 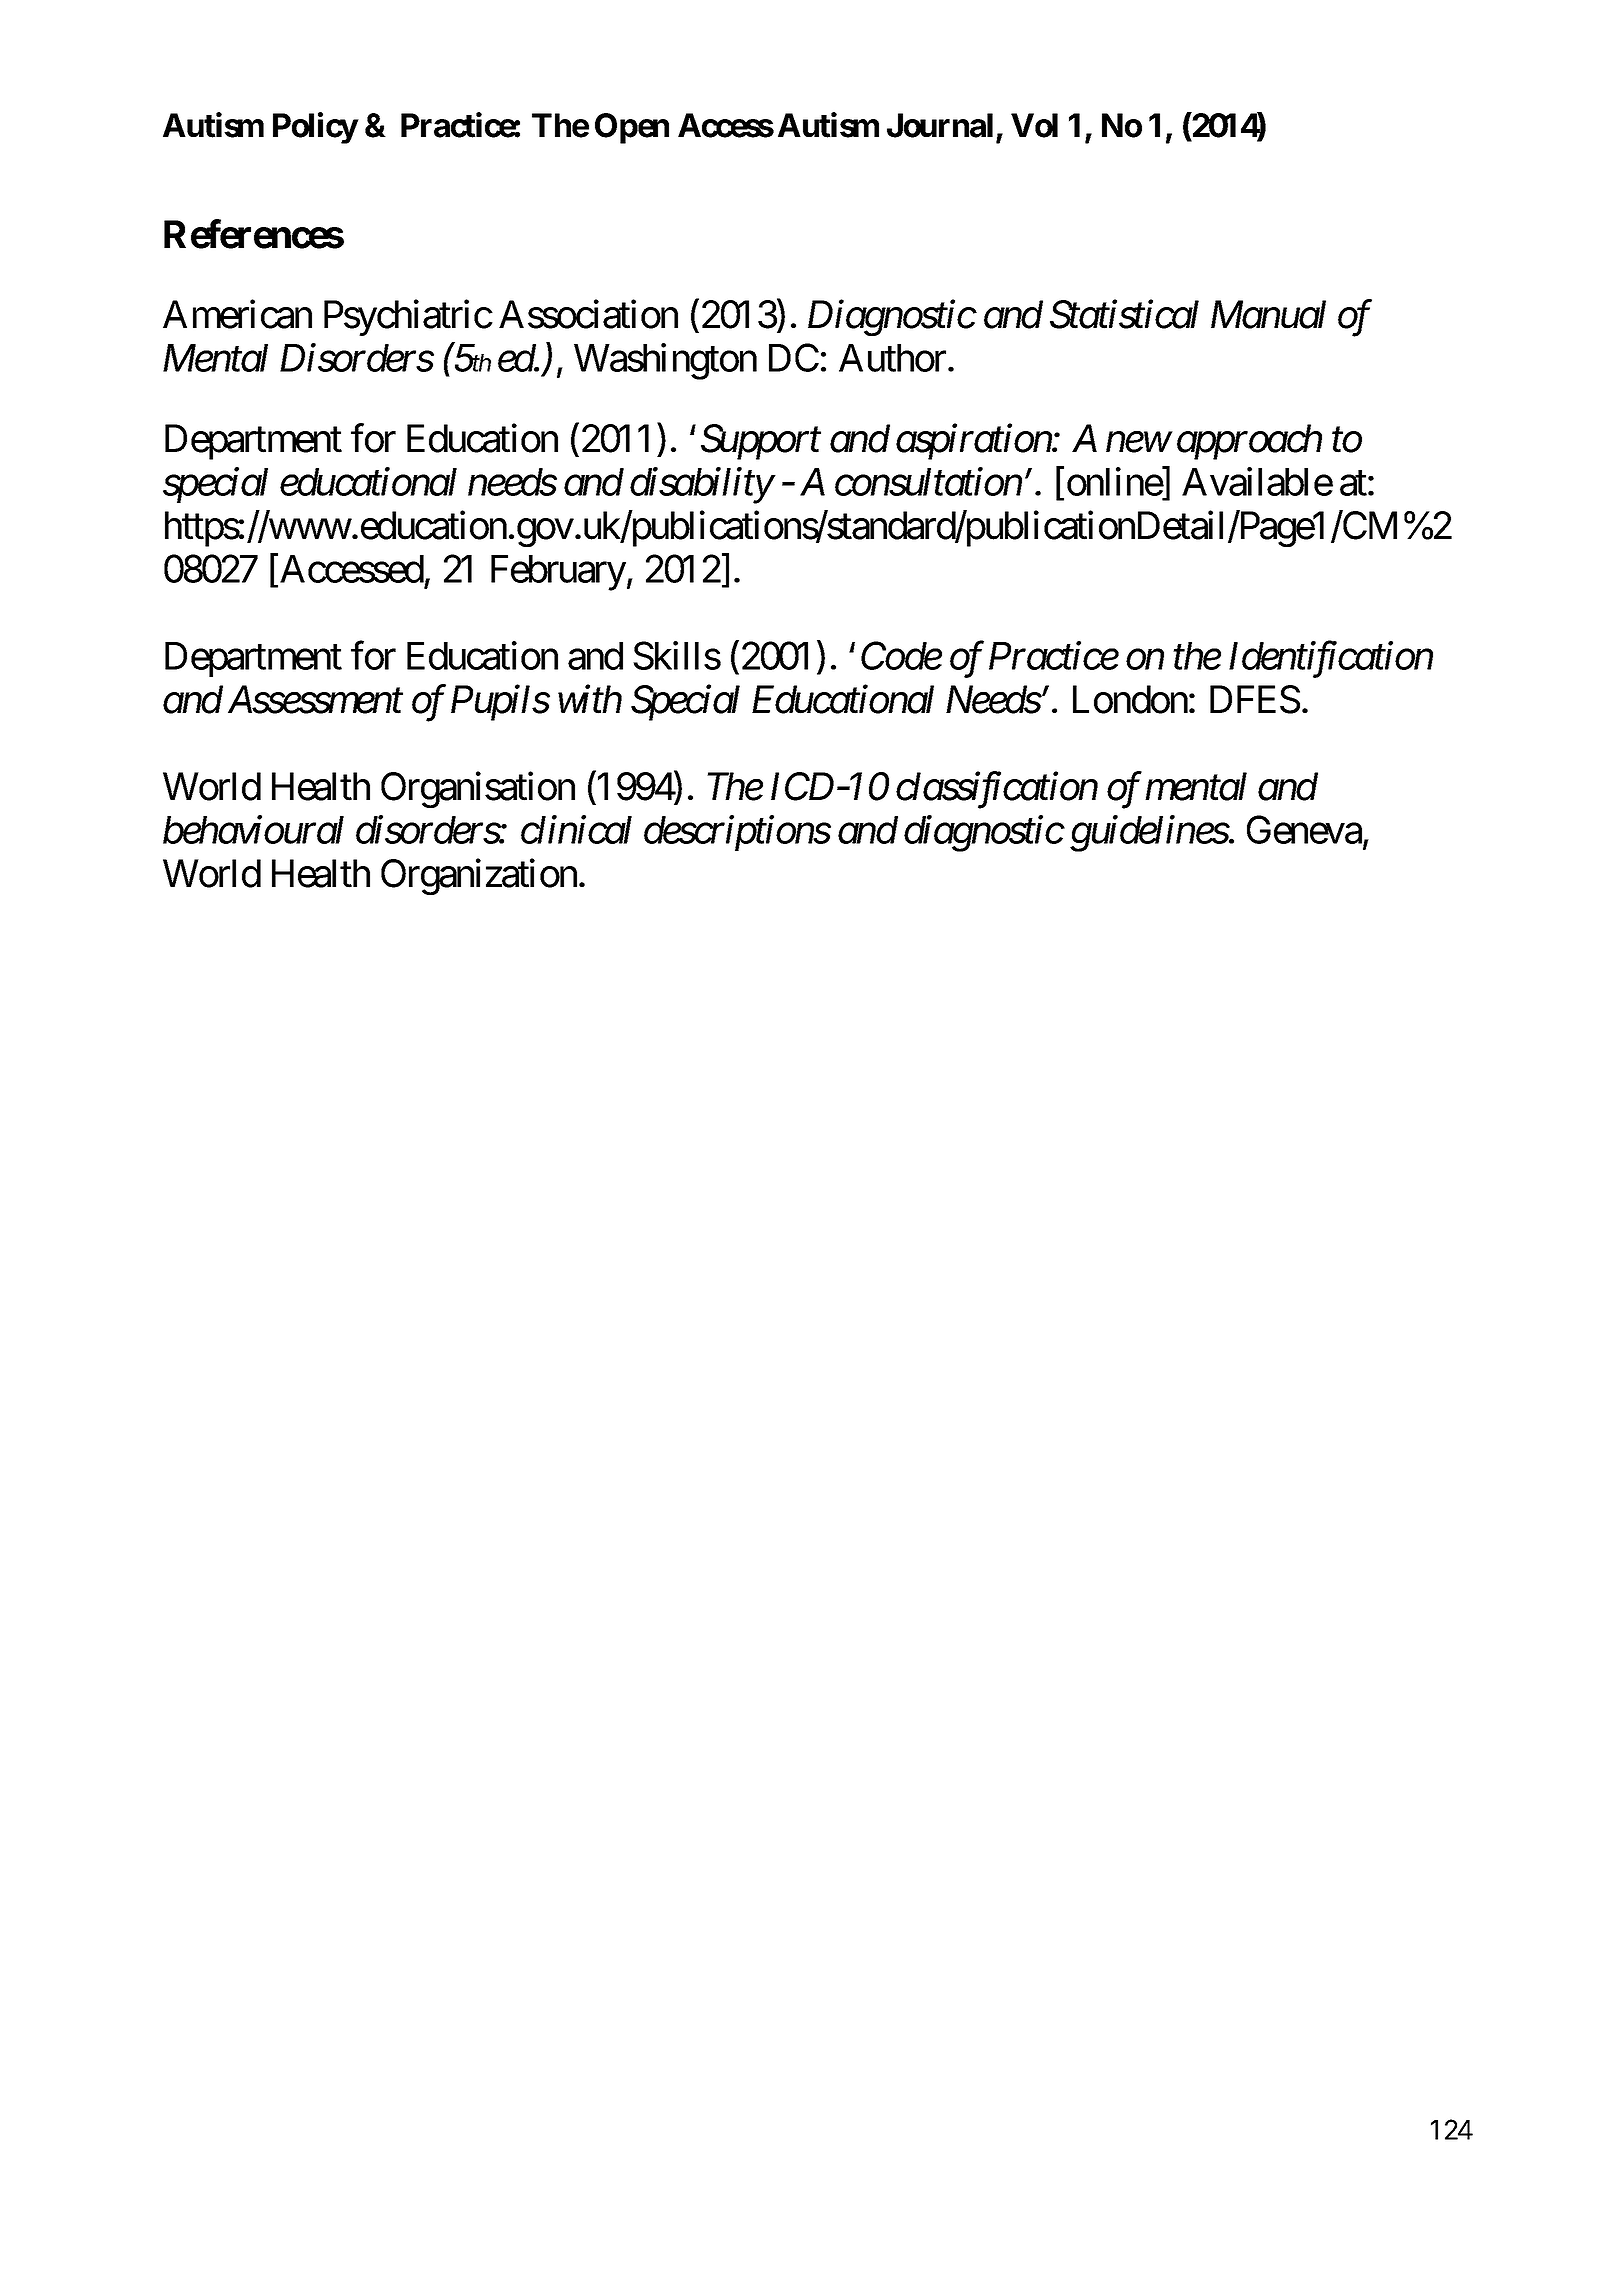 I want to click on Statistical, so click(x=1124, y=314).
